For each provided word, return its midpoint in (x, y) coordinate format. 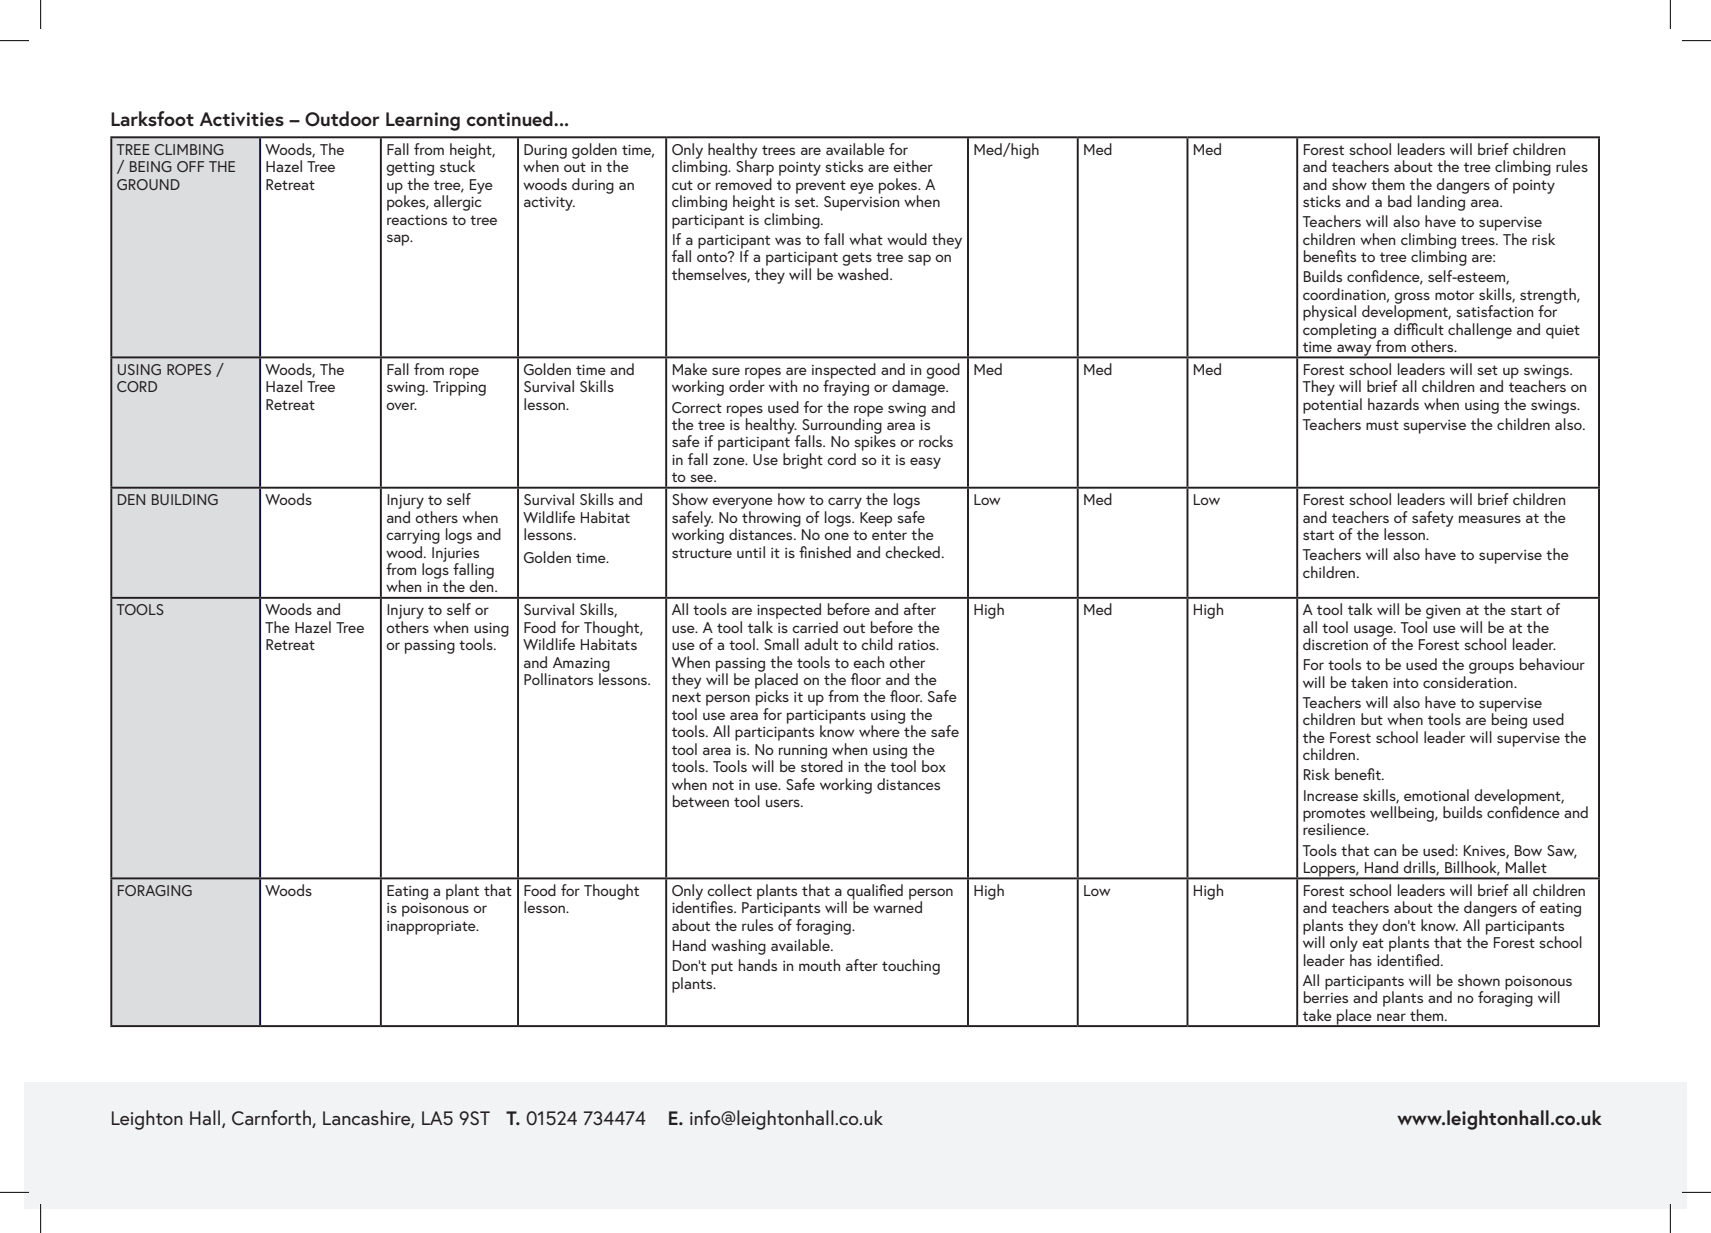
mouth (819, 965)
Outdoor (342, 119)
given (1442, 613)
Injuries (455, 555)
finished (825, 552)
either (913, 166)
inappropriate (432, 928)
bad (1400, 201)
